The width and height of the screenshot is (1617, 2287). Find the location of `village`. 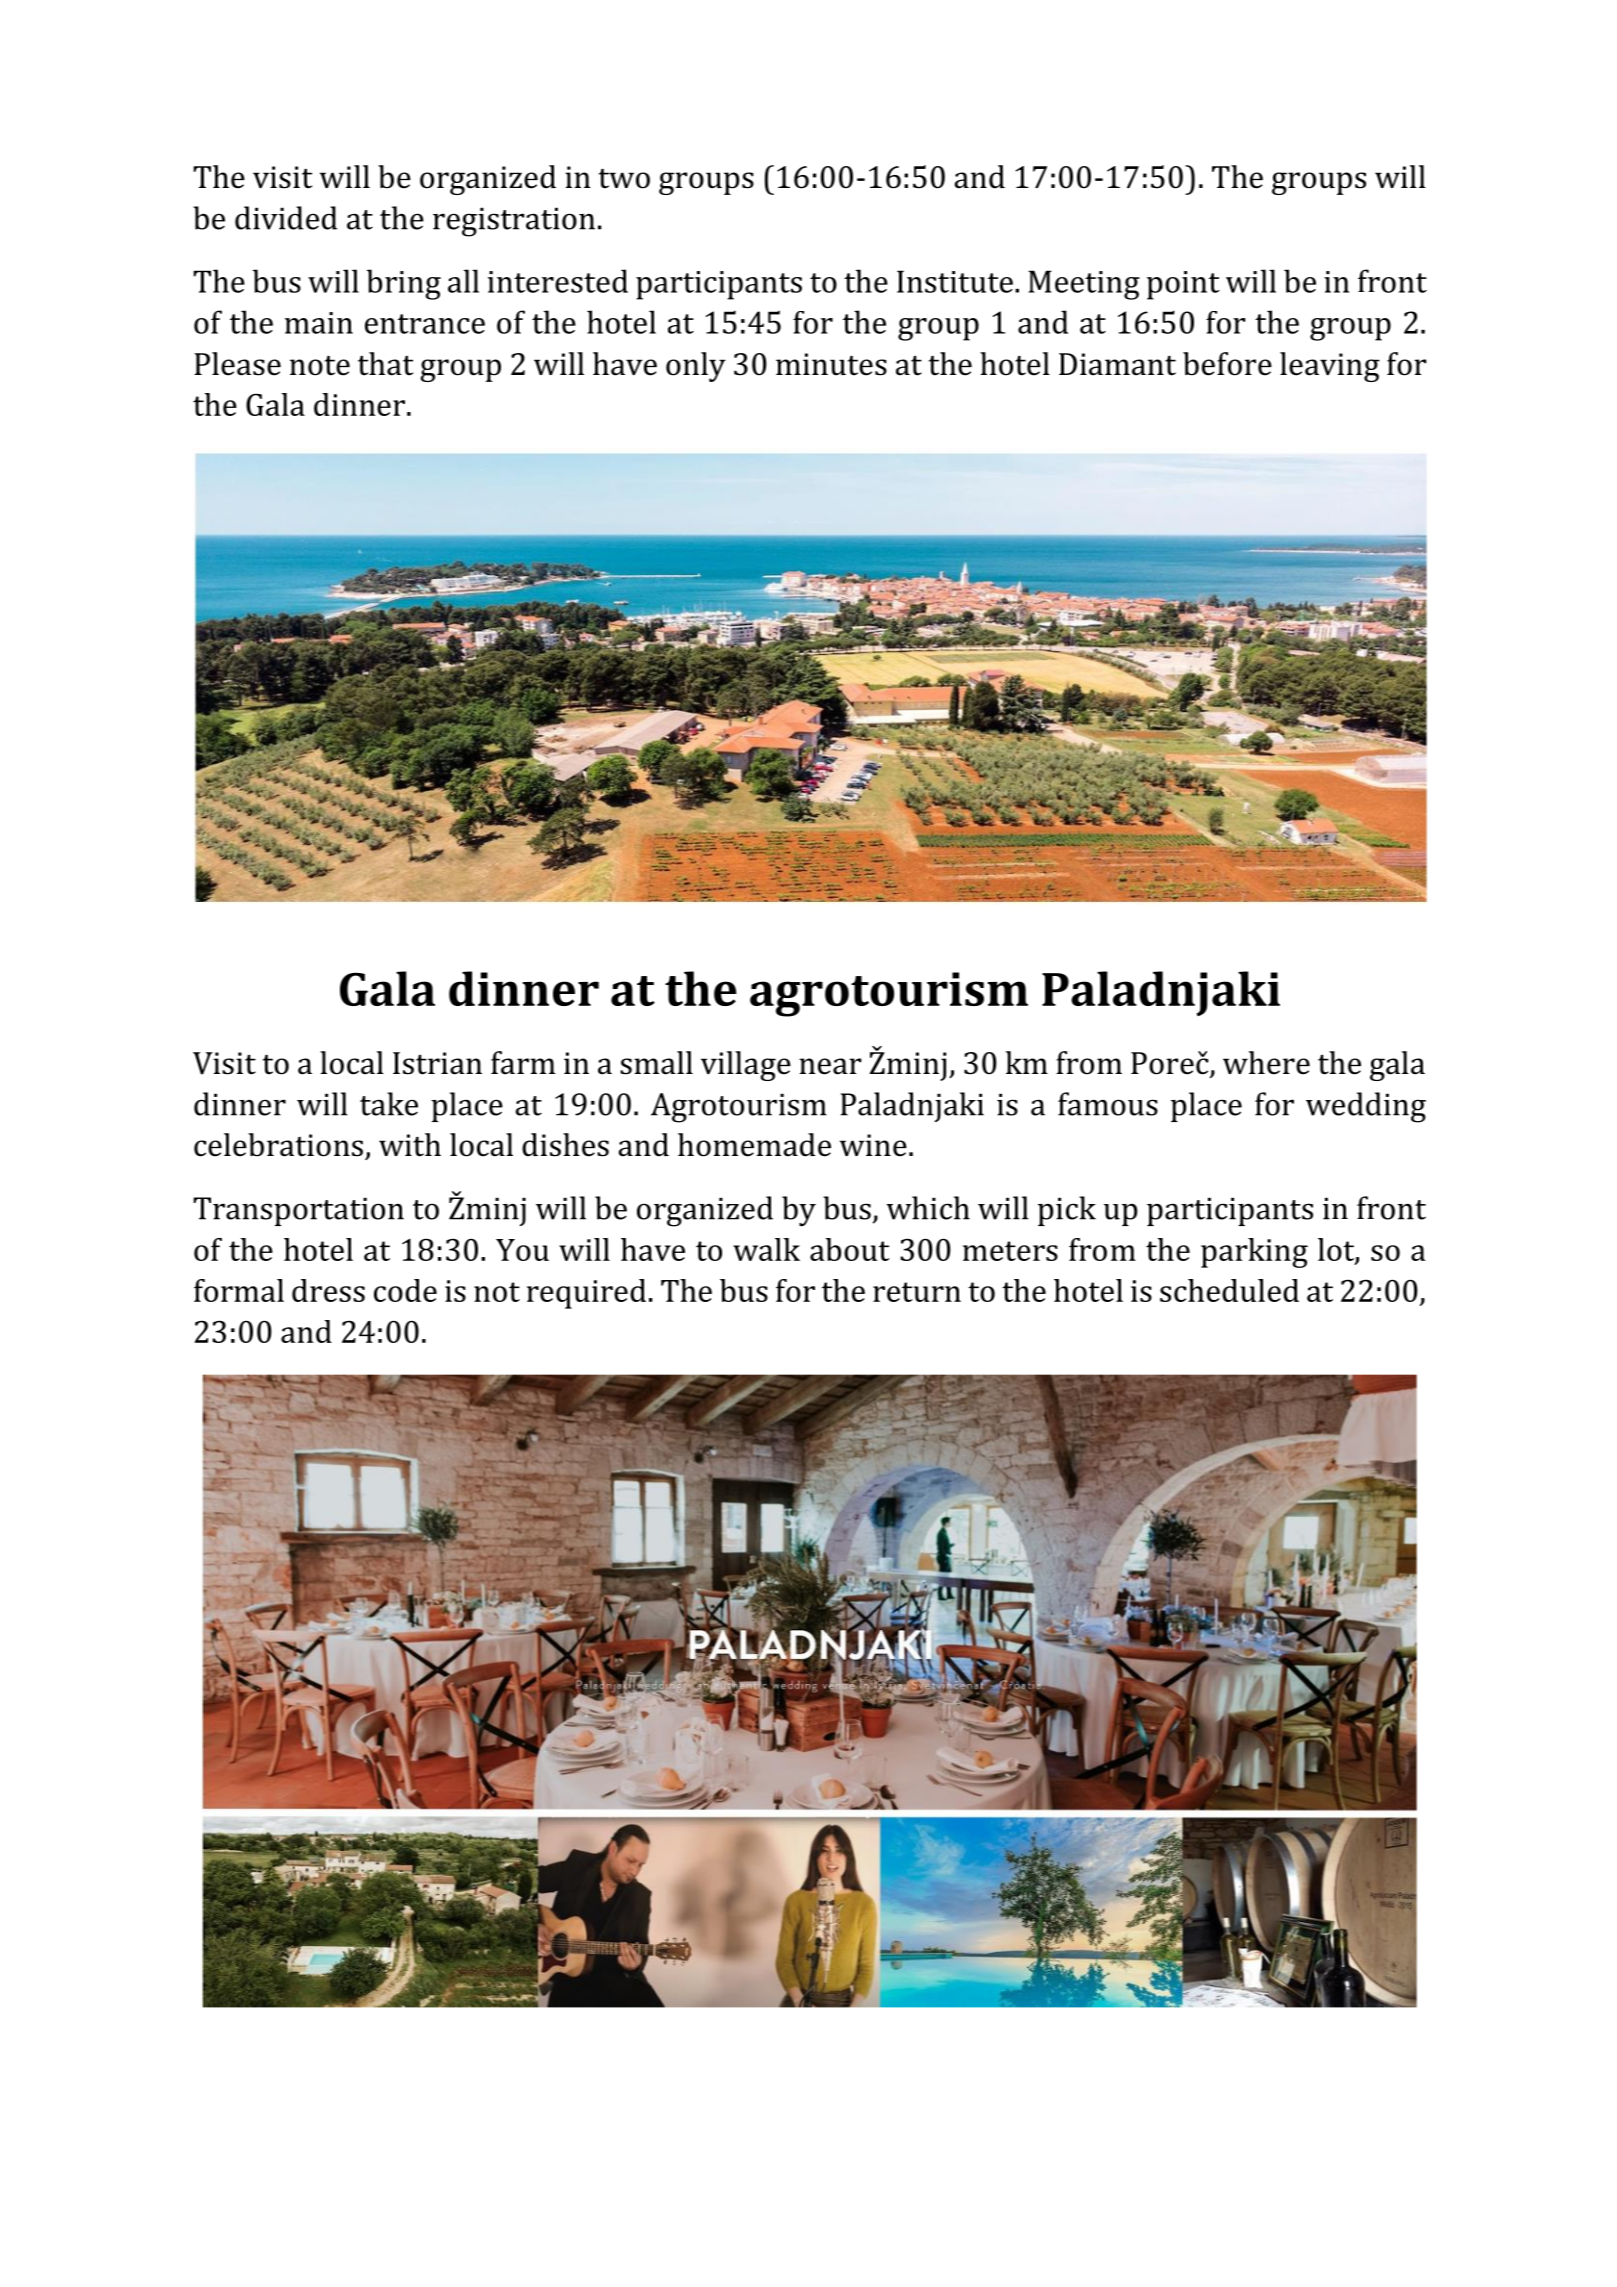

village is located at coordinates (746, 1066).
